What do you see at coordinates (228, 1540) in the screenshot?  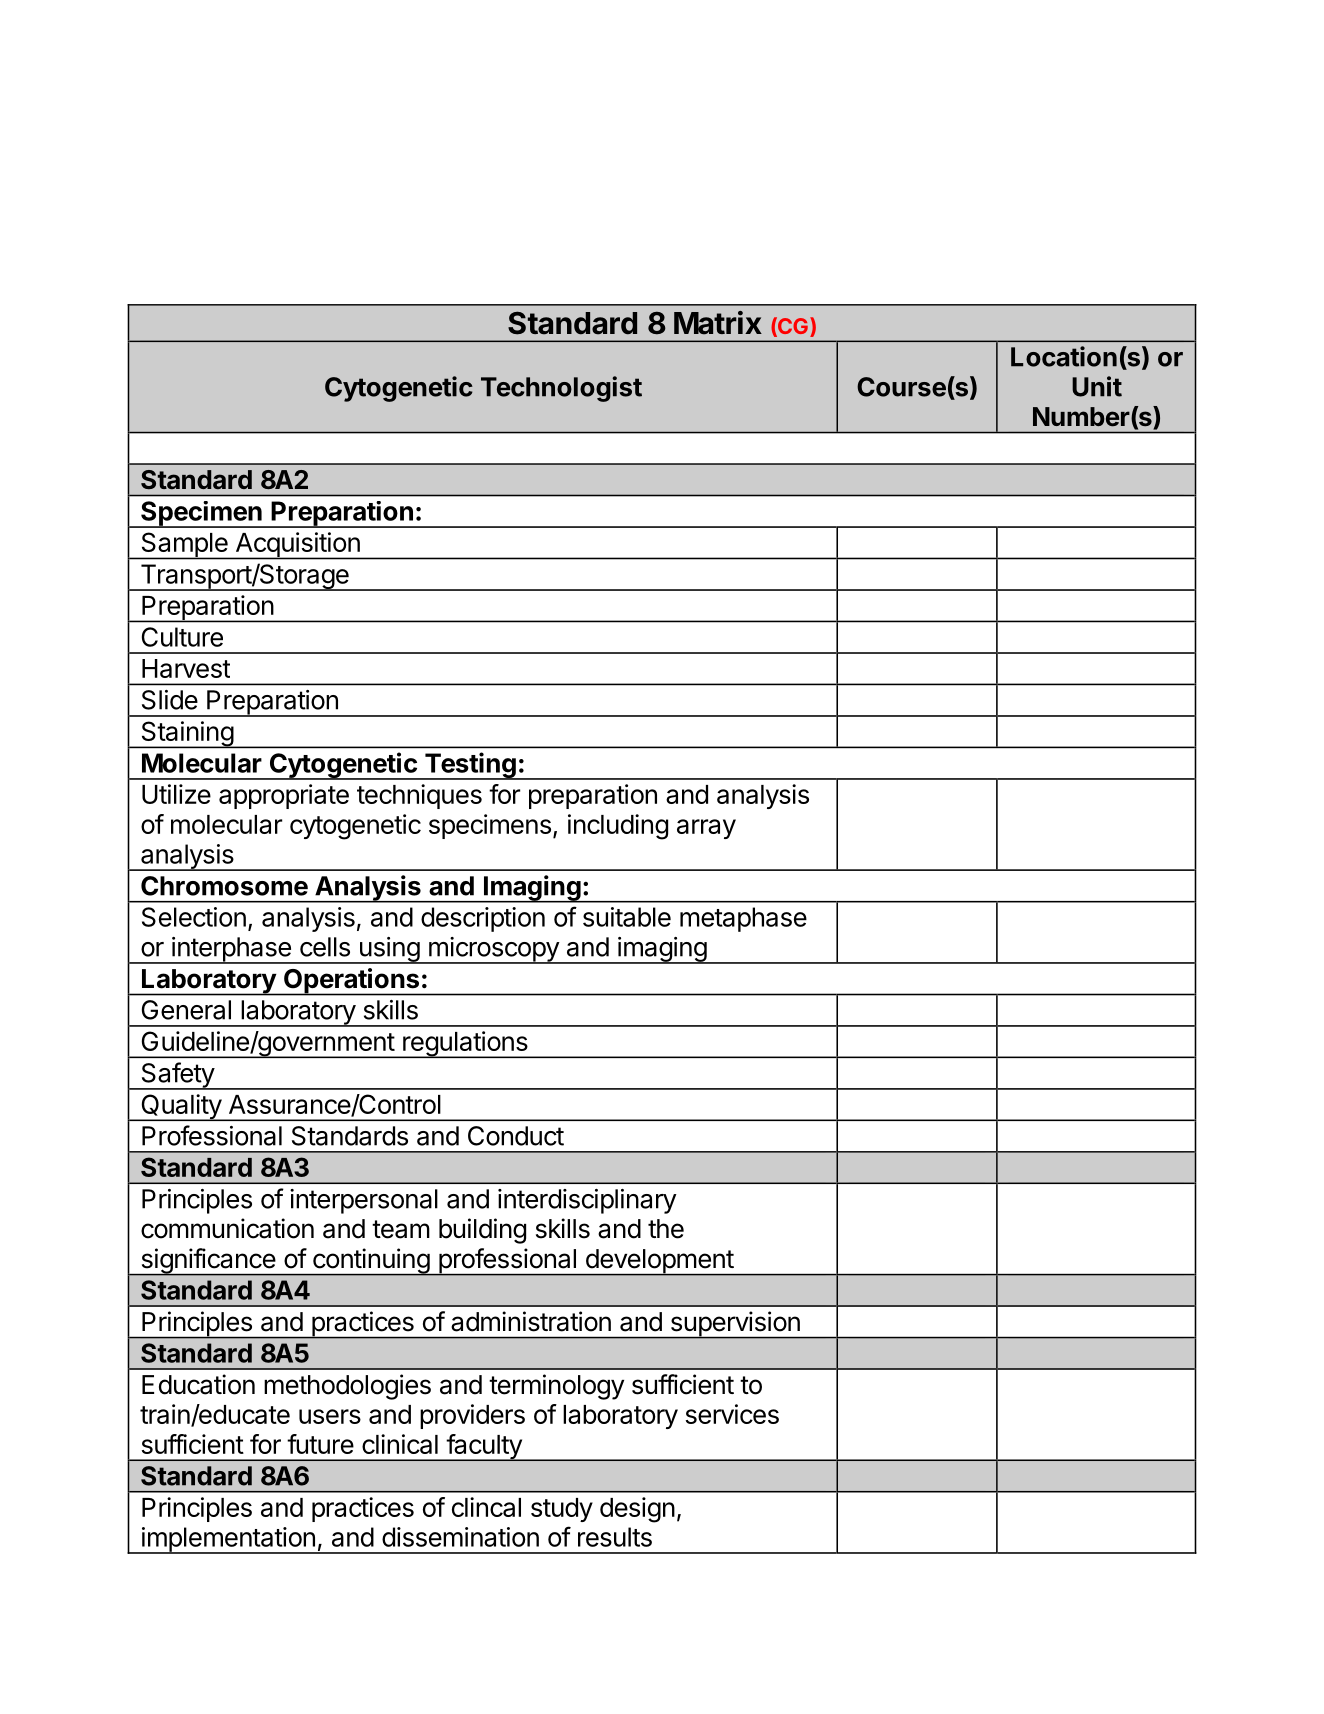 I see `implementation` at bounding box center [228, 1540].
